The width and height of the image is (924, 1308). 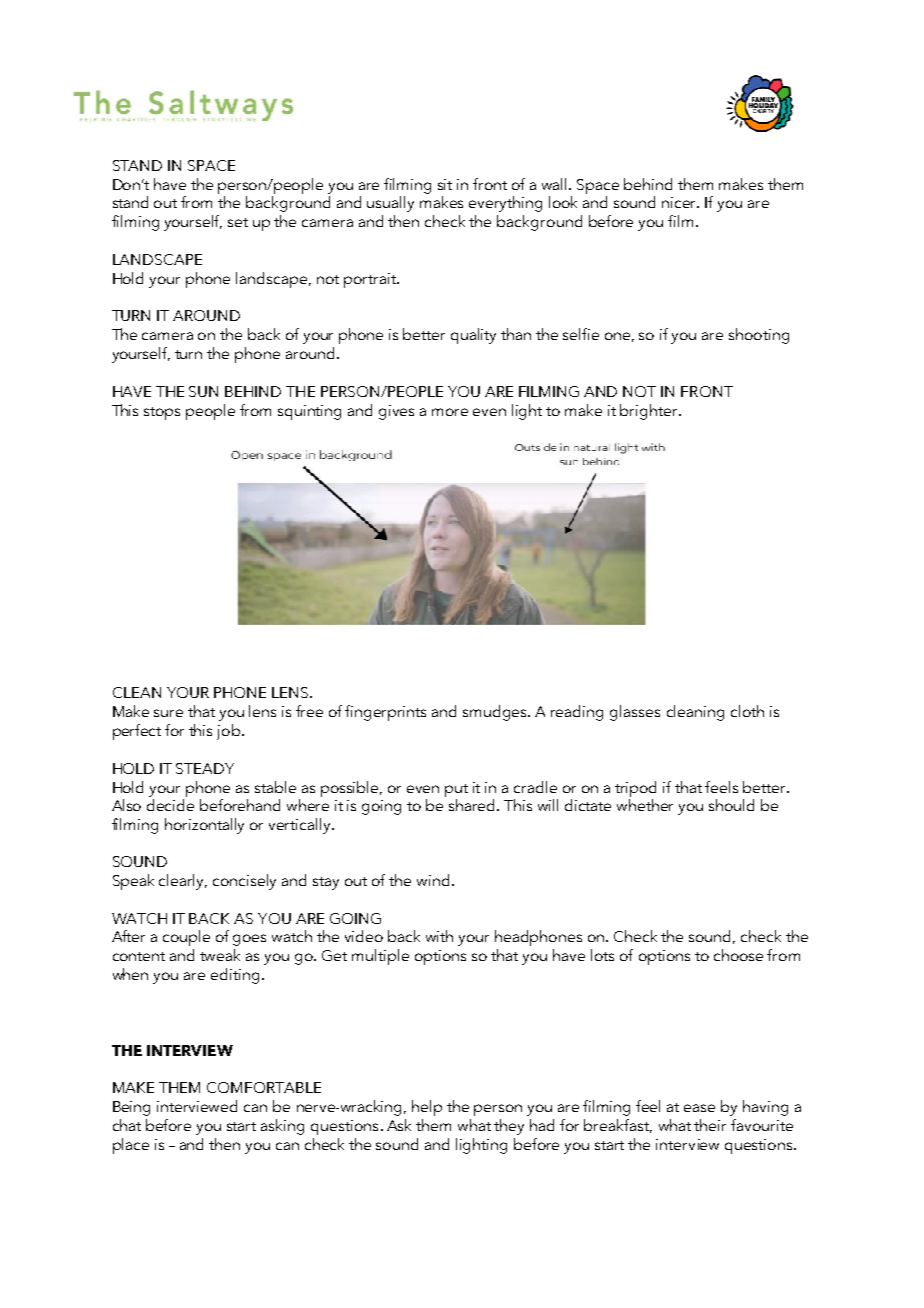 I want to click on clearly, so click(x=183, y=882).
